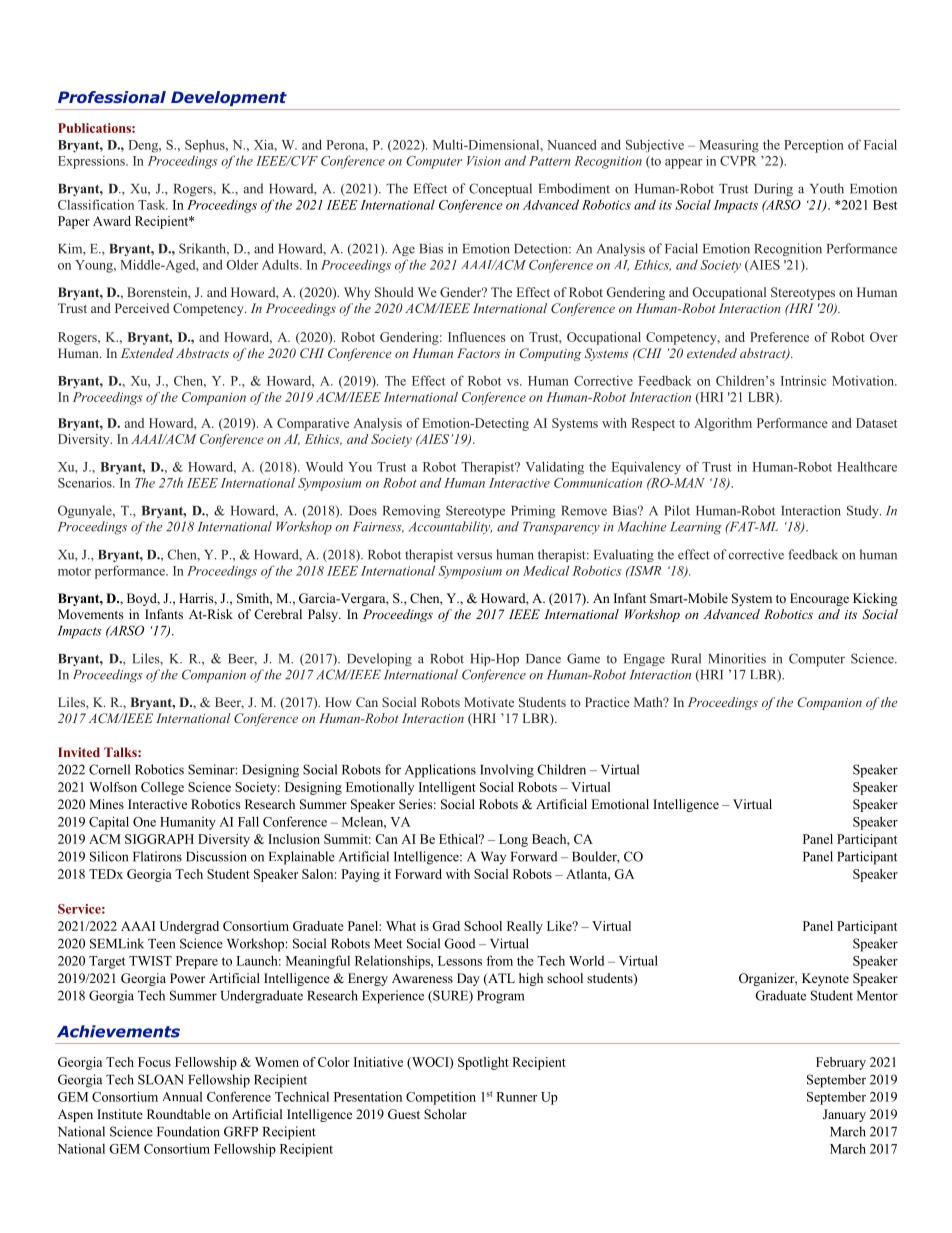 Image resolution: width=952 pixels, height=1233 pixels. Describe the element at coordinates (182, 1096) in the screenshot. I see `Annual` at that location.
